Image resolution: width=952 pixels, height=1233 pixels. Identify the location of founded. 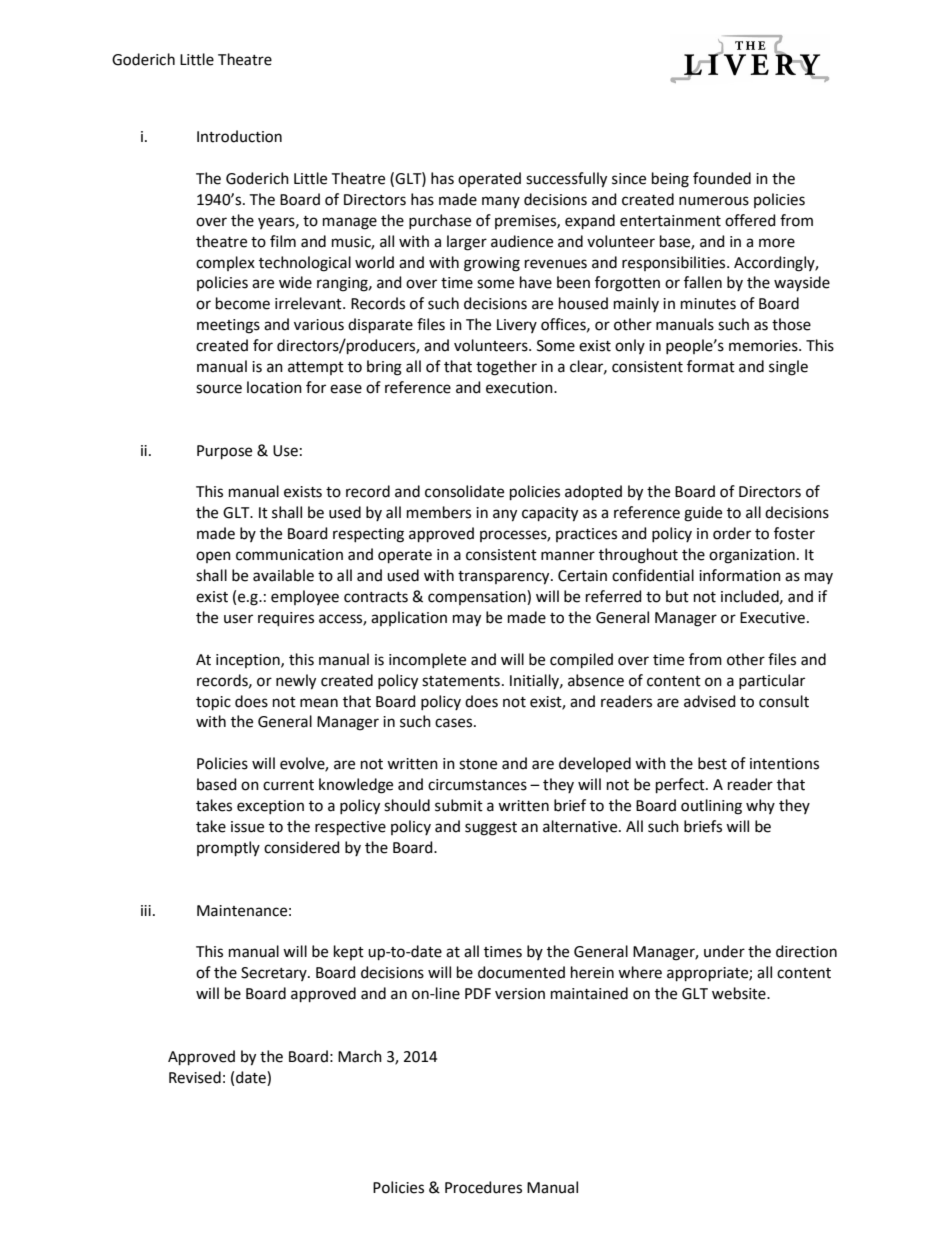
(722, 178).
